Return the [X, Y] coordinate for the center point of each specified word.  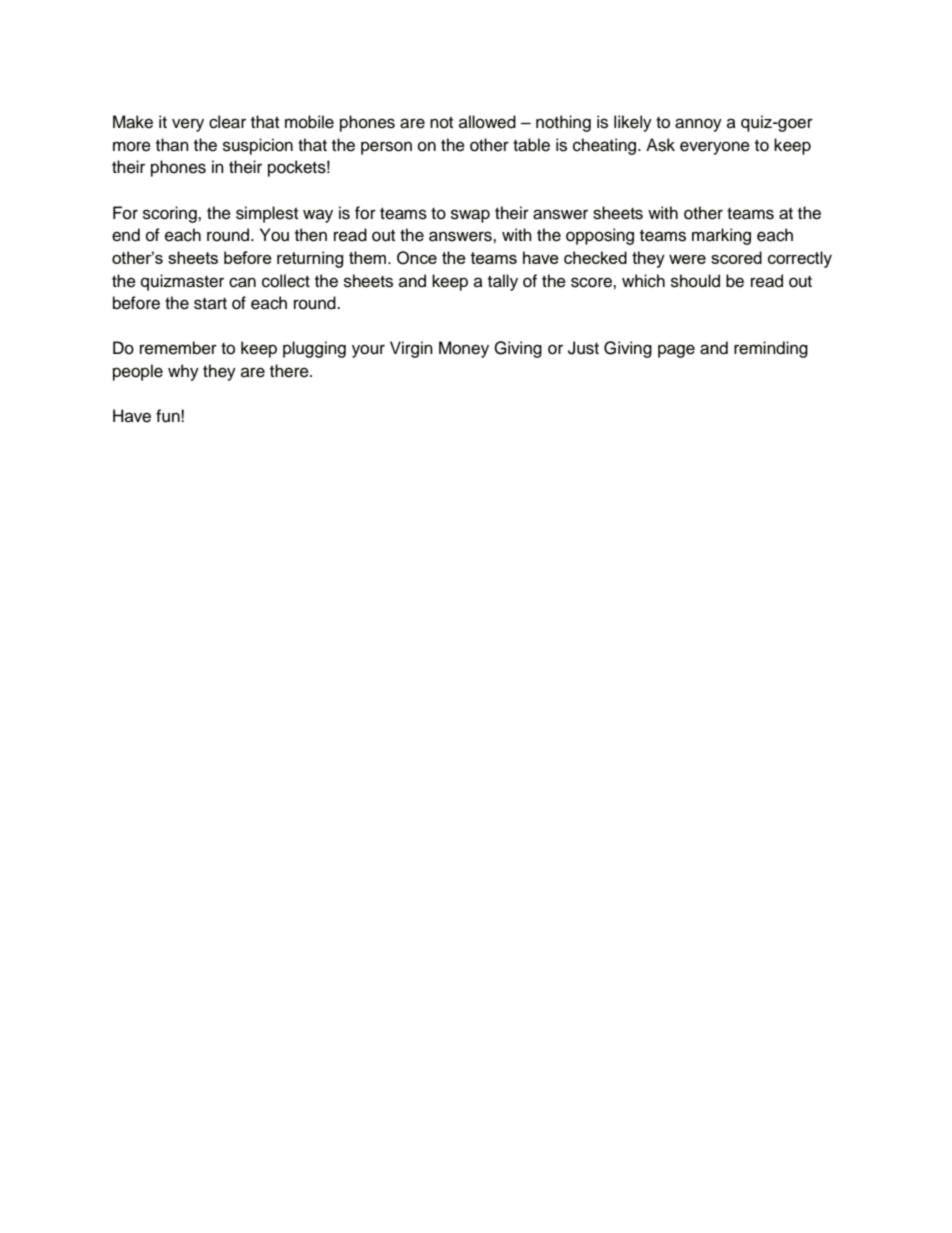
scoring [171, 214]
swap [470, 216]
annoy [698, 125]
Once [417, 258]
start [210, 304]
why [183, 372]
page [676, 351]
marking [721, 236]
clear [227, 122]
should [695, 281]
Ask [660, 145]
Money [464, 349]
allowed [487, 122]
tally [503, 282]
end [126, 235]
